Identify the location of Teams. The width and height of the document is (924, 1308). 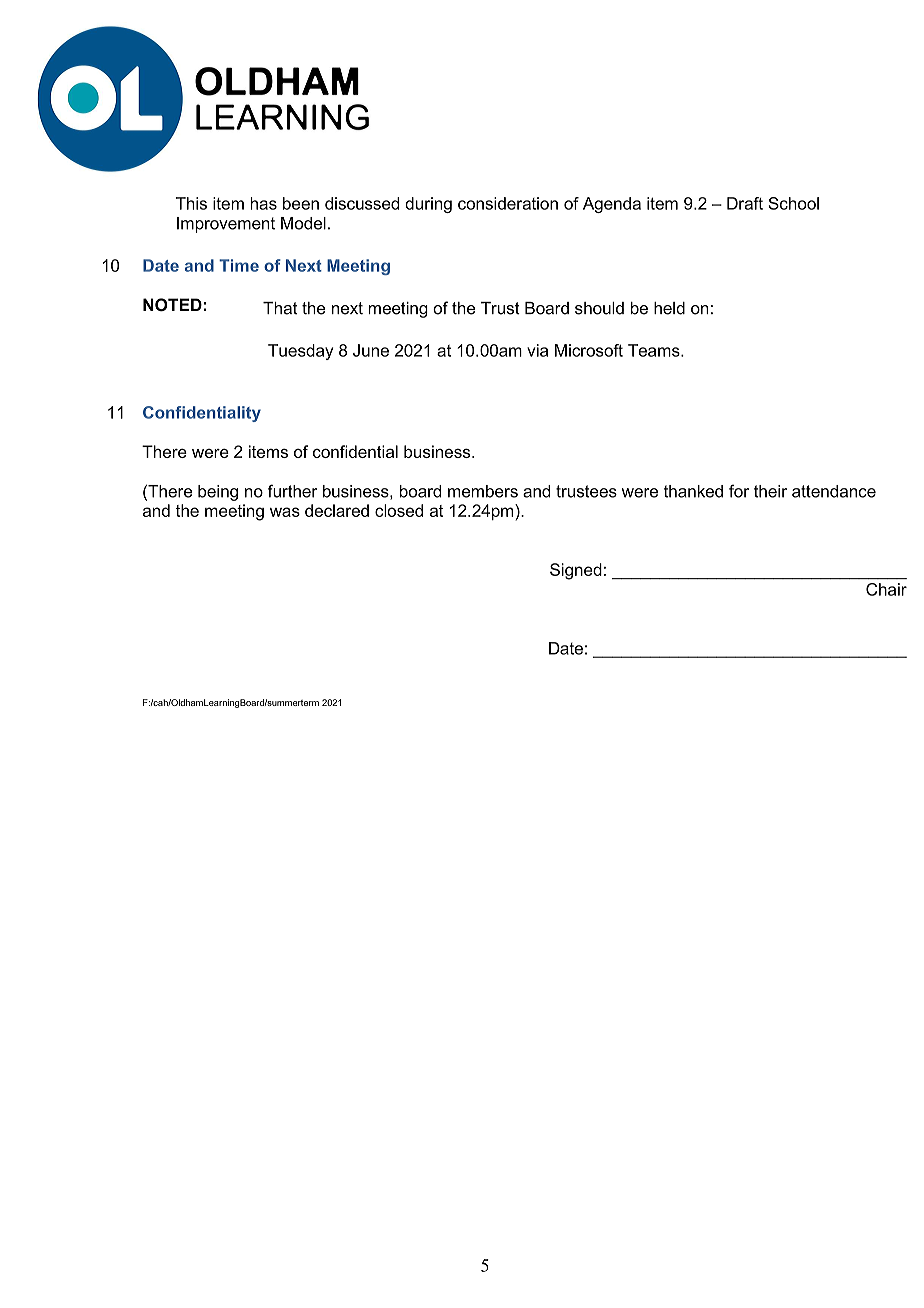
(655, 350).
